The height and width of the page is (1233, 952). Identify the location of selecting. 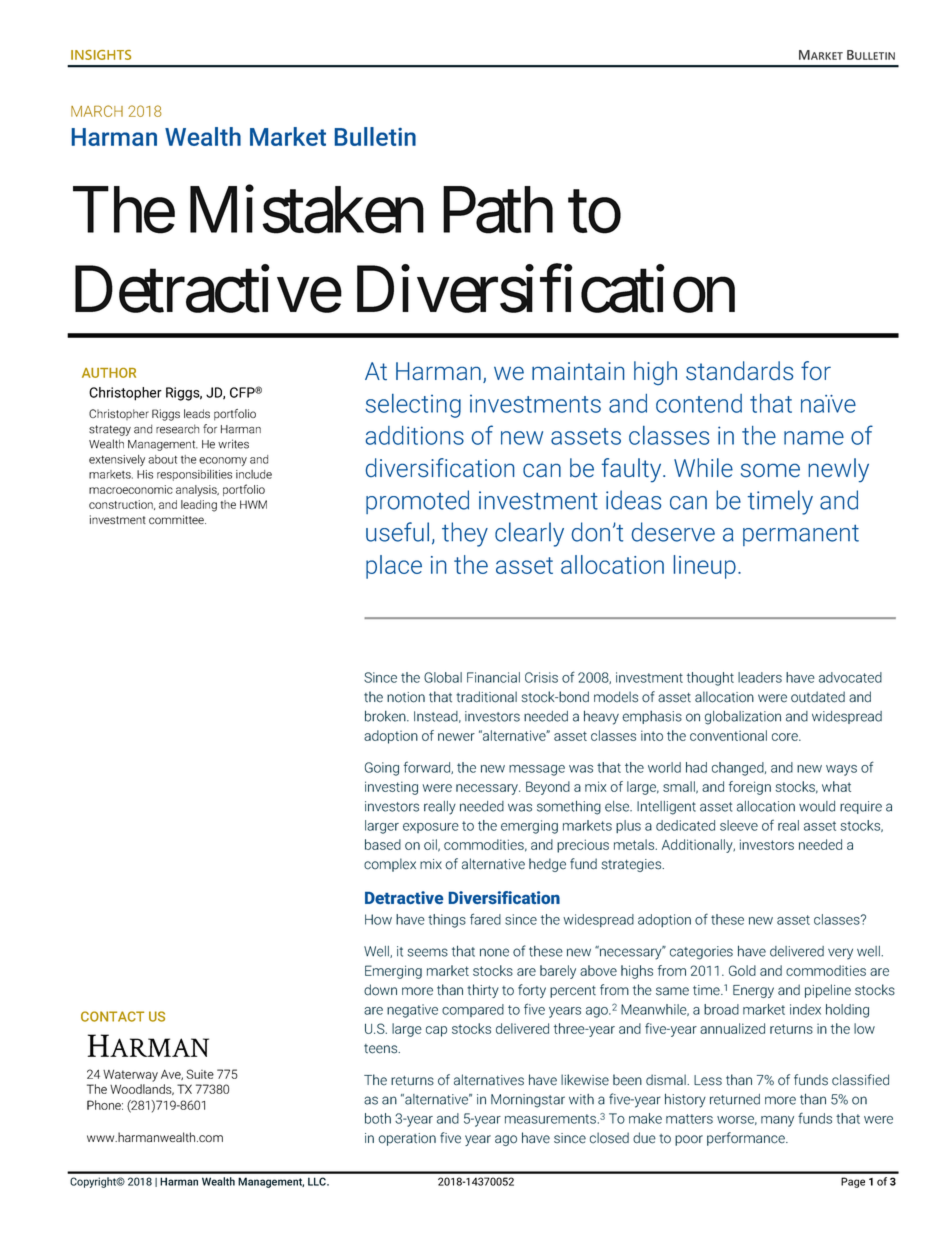
(413, 406).
